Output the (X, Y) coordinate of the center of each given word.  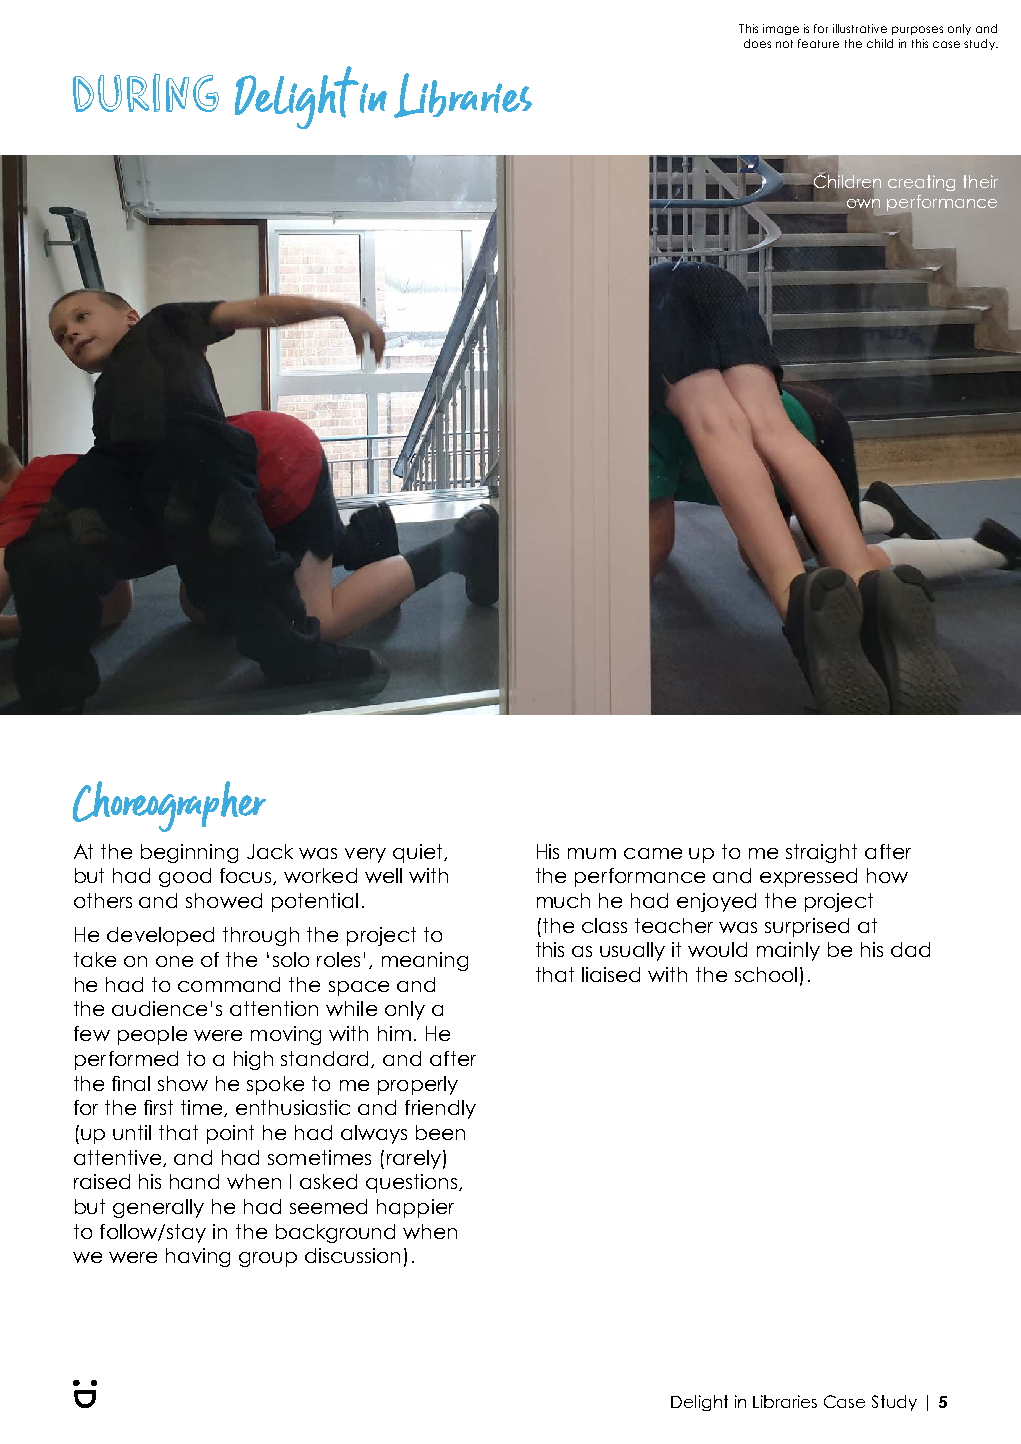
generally (158, 1208)
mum (592, 853)
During (146, 92)
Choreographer (169, 806)
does (757, 43)
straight (821, 853)
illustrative (860, 28)
